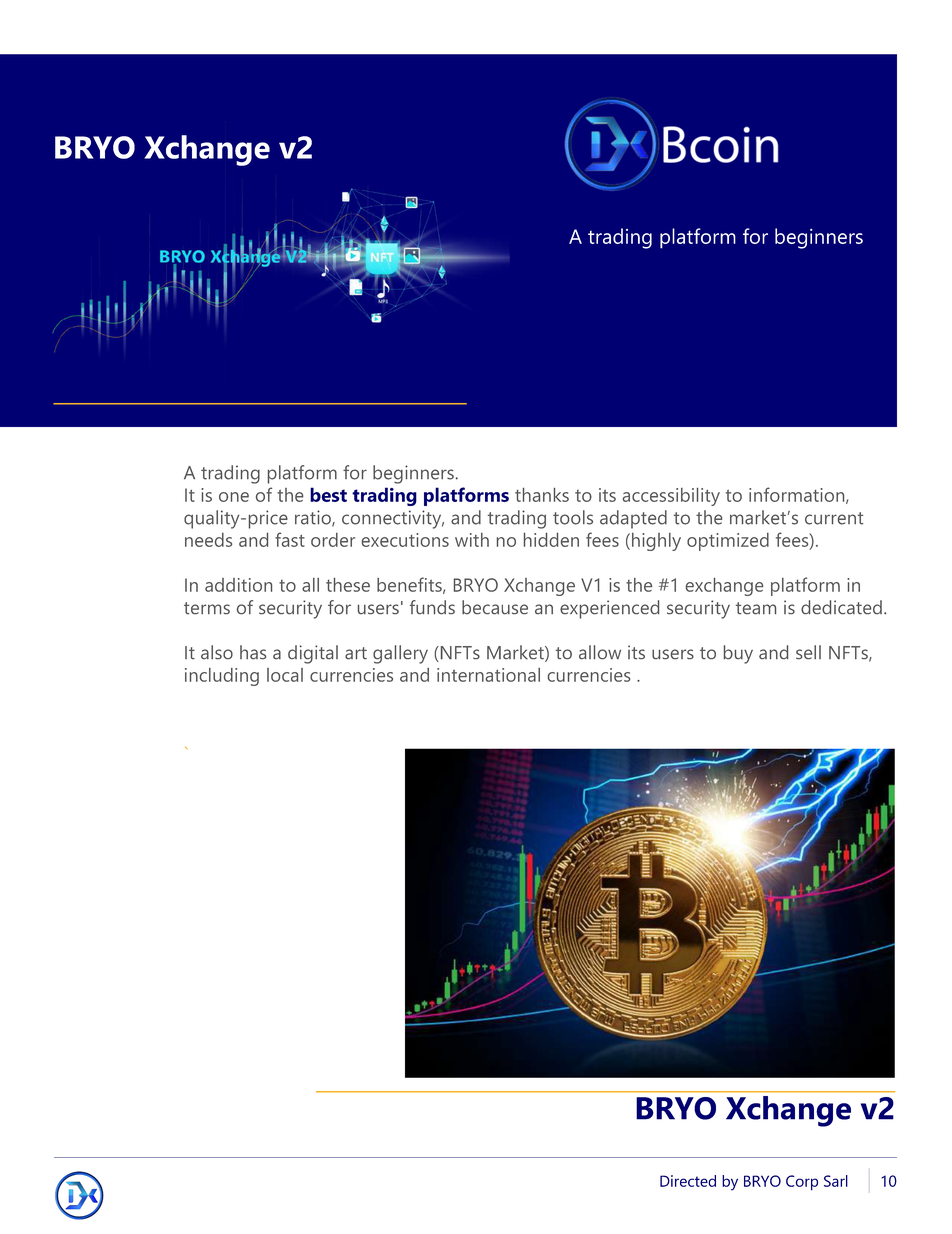  I want to click on local, so click(285, 675).
